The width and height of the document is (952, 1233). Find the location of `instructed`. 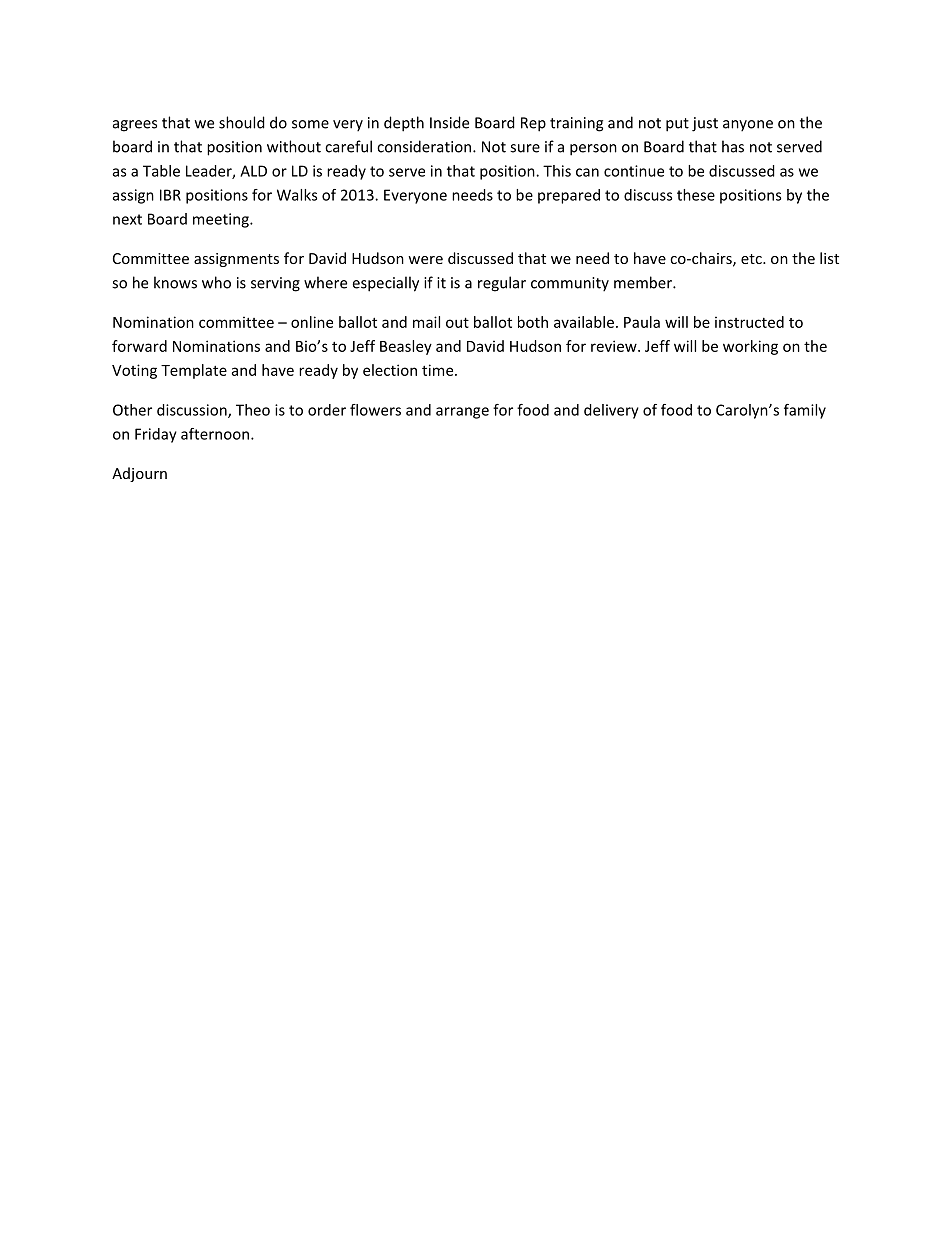

instructed is located at coordinates (749, 322).
